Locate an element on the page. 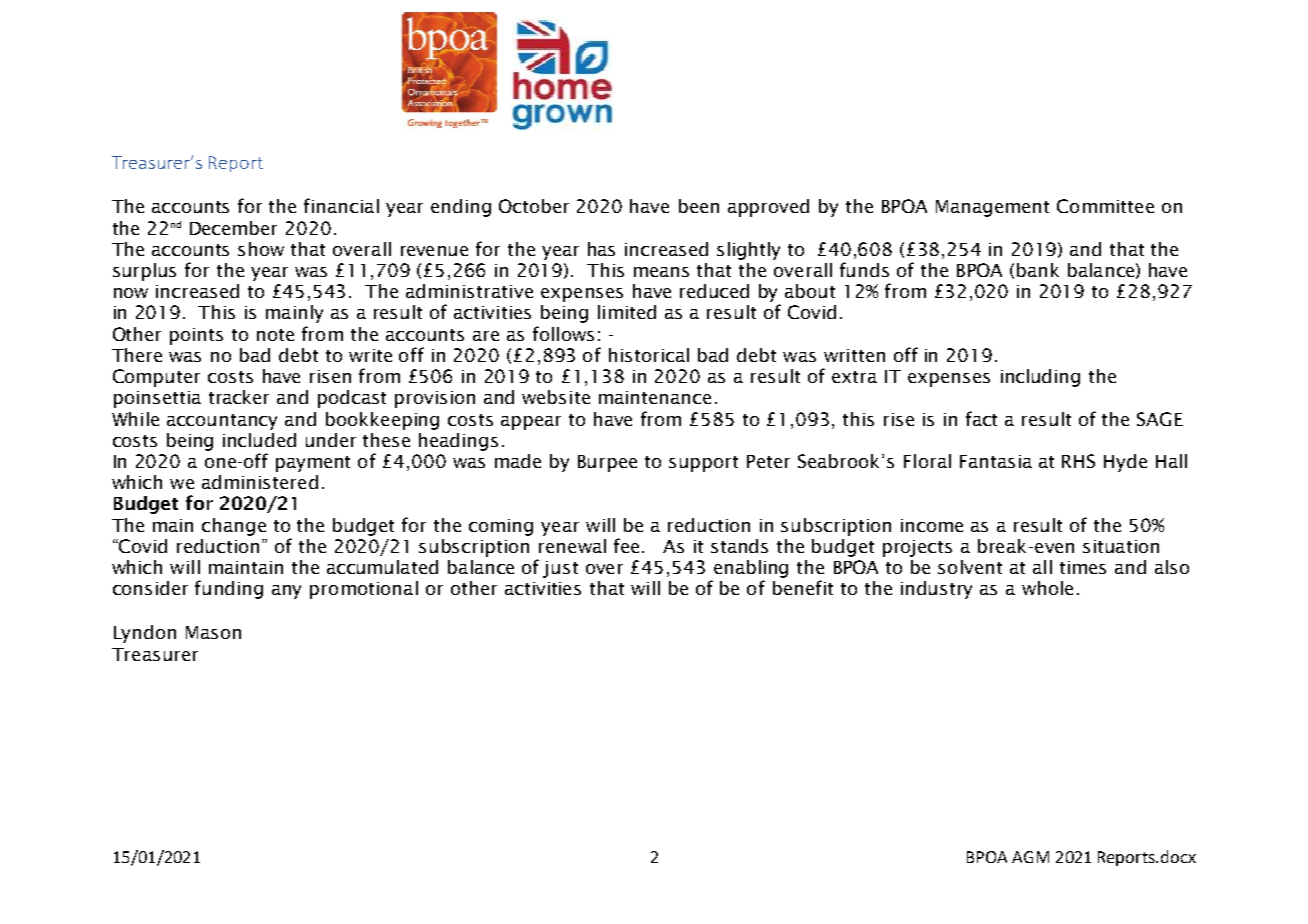  situation is located at coordinates (1121, 546).
